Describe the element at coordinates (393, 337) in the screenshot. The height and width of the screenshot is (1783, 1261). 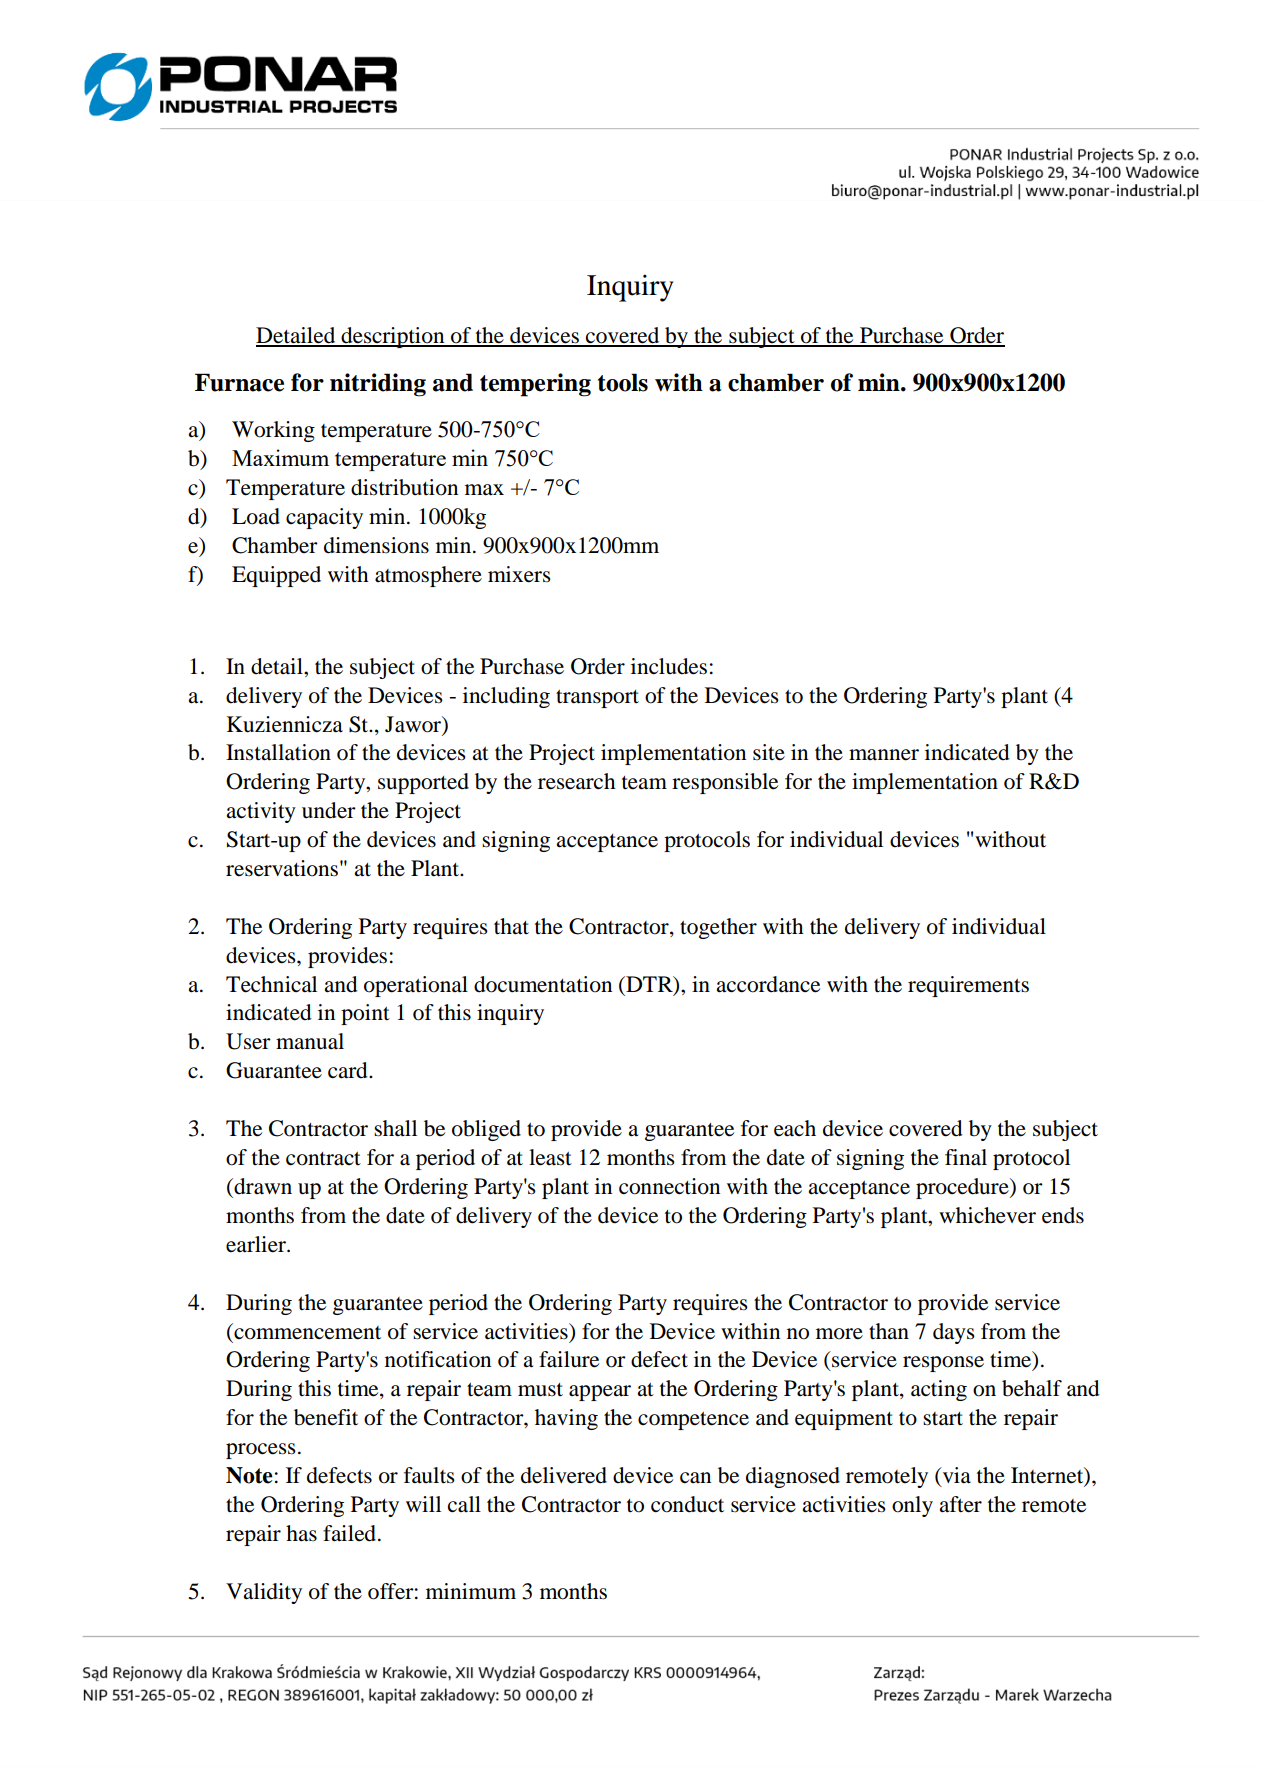
I see `description` at that location.
